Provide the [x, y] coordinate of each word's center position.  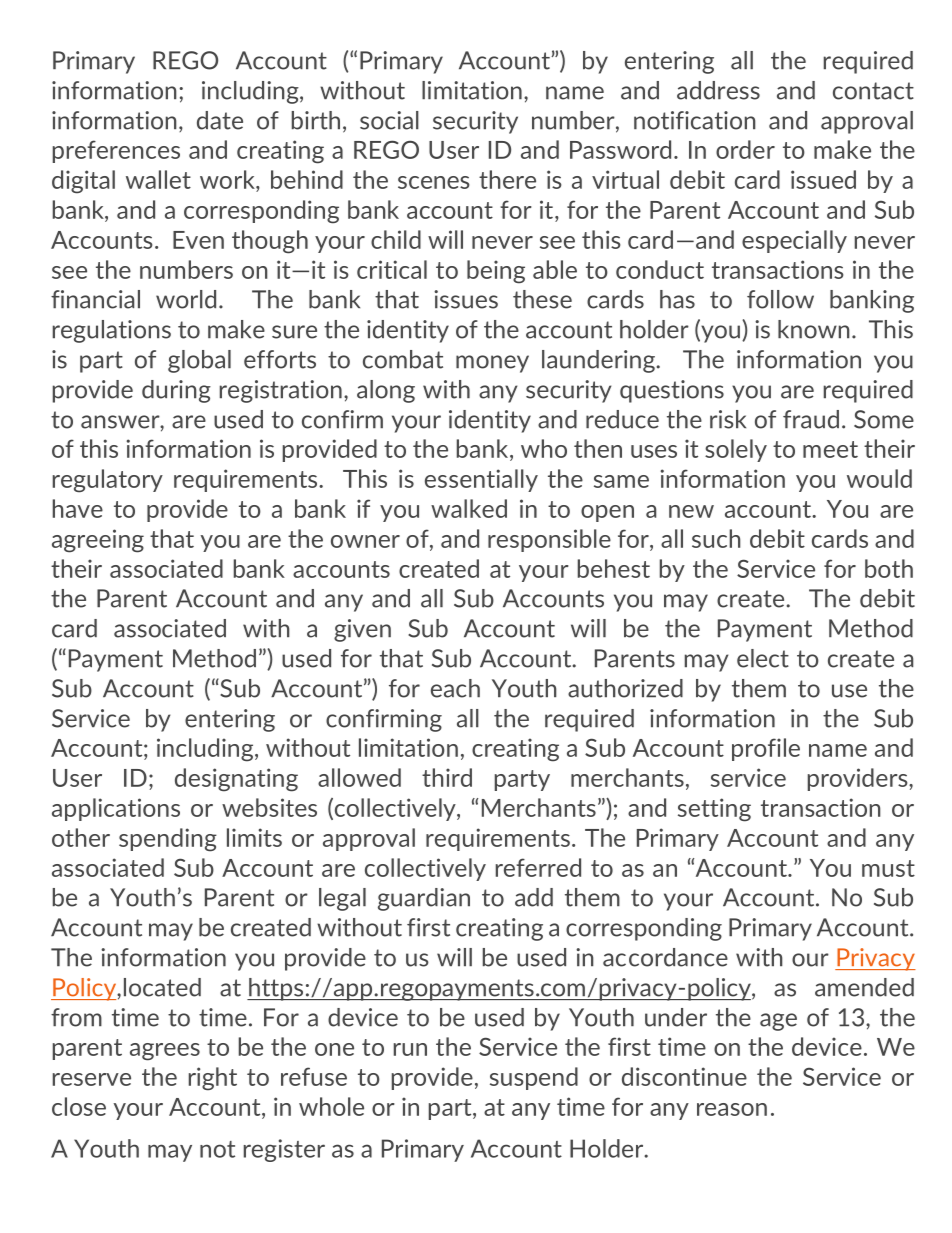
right [213, 1079]
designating [236, 780]
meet [830, 449]
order [745, 149]
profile [766, 749]
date [220, 120]
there [507, 179]
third [447, 777]
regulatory [108, 481]
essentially [481, 480]
